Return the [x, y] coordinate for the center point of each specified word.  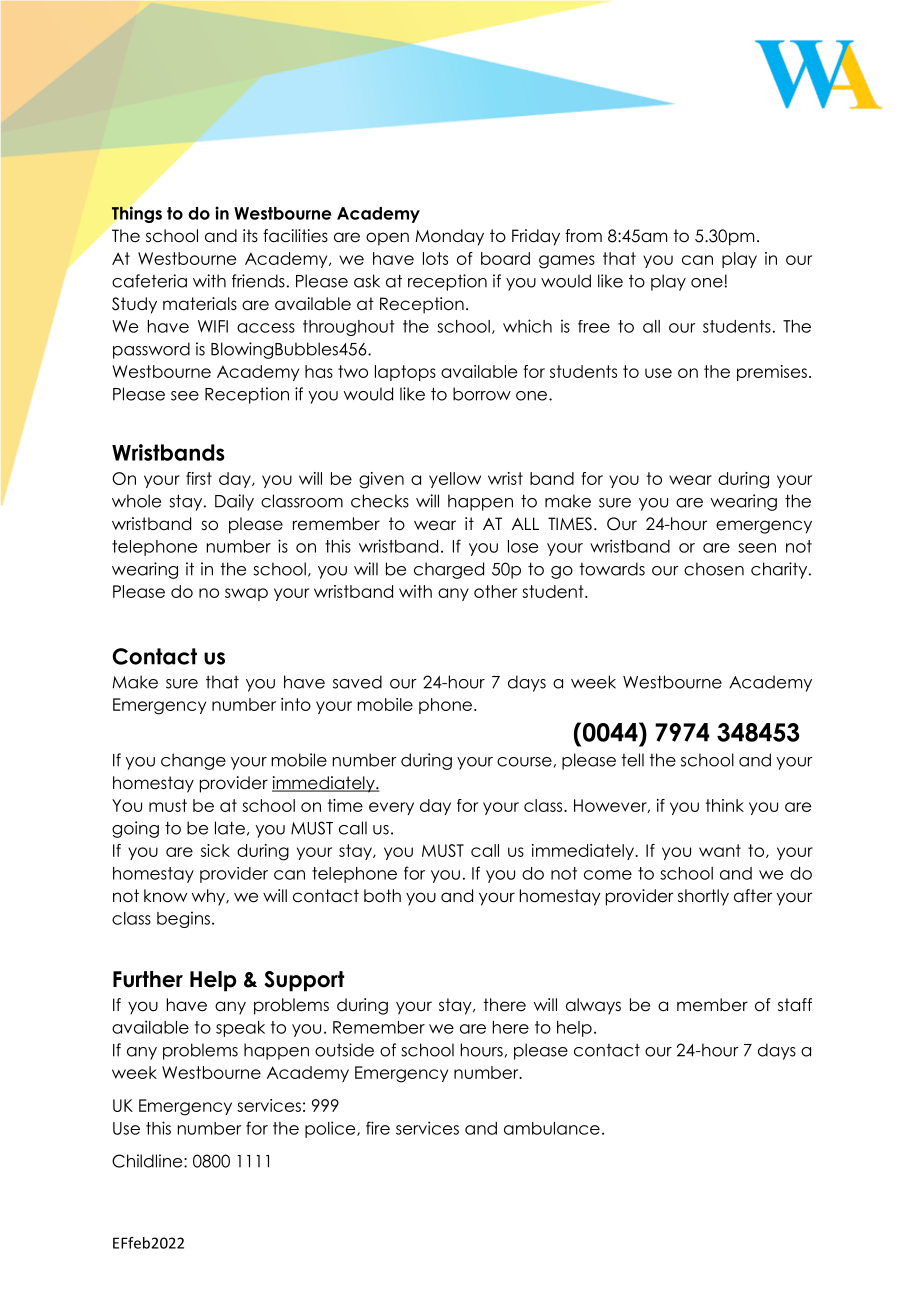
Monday [449, 237]
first [199, 478]
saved [357, 682]
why [210, 897]
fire [378, 1128]
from [583, 236]
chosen [714, 569]
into [296, 704]
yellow [455, 480]
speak [240, 1029]
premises [772, 373]
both [382, 896]
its [250, 236]
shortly [703, 897]
